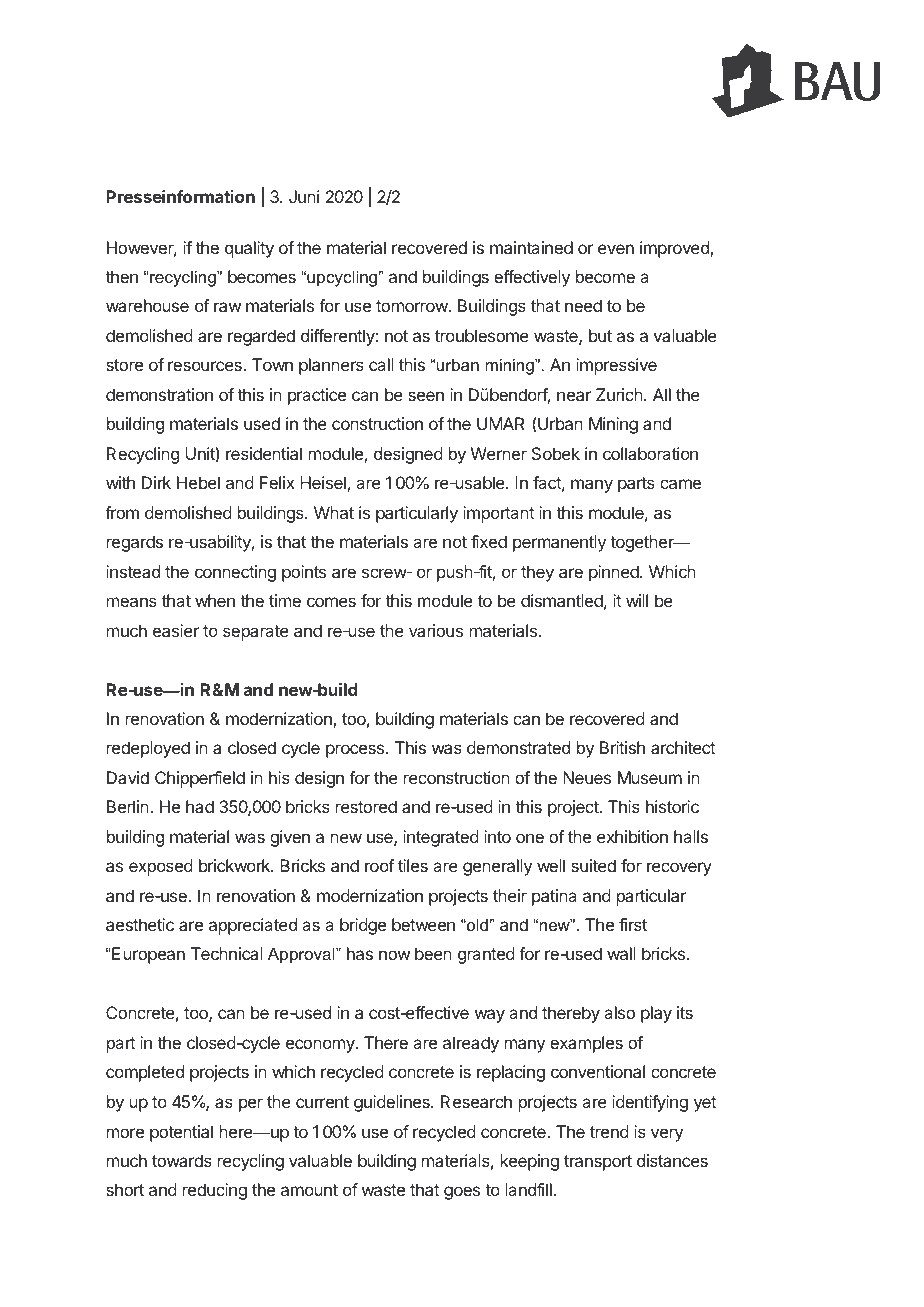 The image size is (924, 1307). What do you see at coordinates (412, 306) in the document?
I see `tomorrow` at bounding box center [412, 306].
